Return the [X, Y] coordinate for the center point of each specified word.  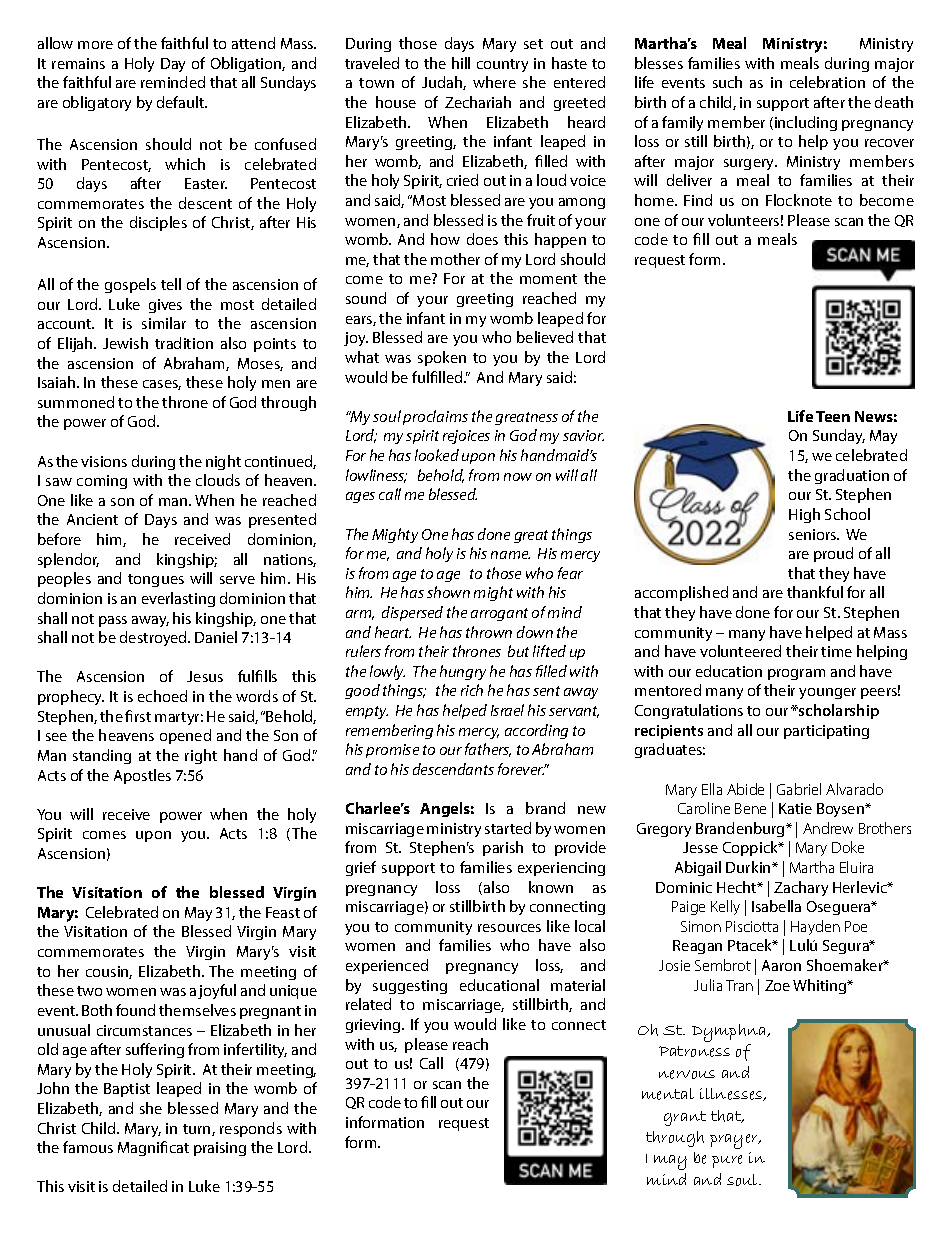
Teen [833, 416]
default [182, 102]
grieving [374, 1026]
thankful [815, 592]
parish [503, 848]
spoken [442, 358]
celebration [827, 82]
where [494, 82]
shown [448, 592]
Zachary [801, 888]
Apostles [142, 776]
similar [164, 323]
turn [198, 1130]
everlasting [178, 599]
